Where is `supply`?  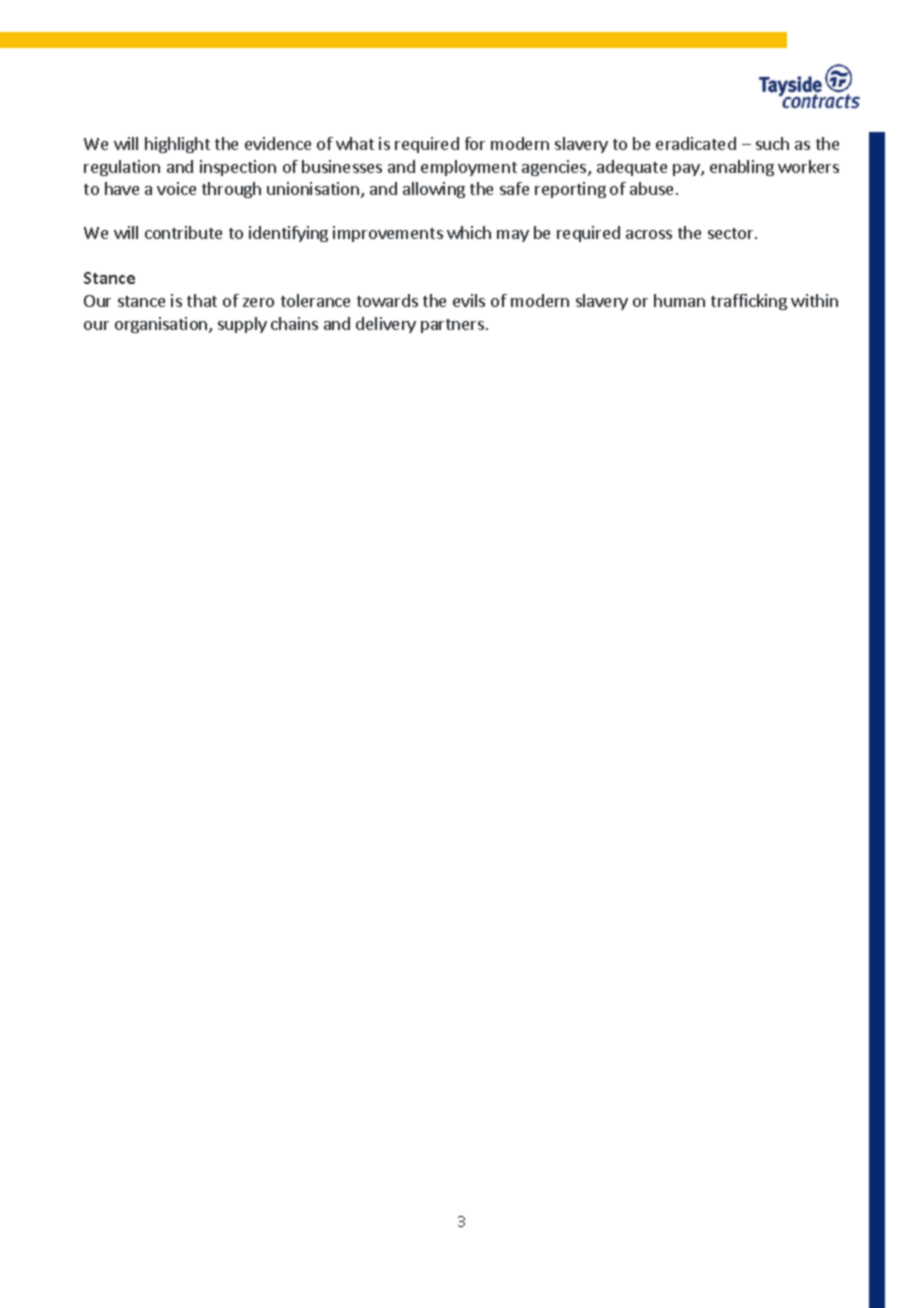
supply is located at coordinates (242, 325).
